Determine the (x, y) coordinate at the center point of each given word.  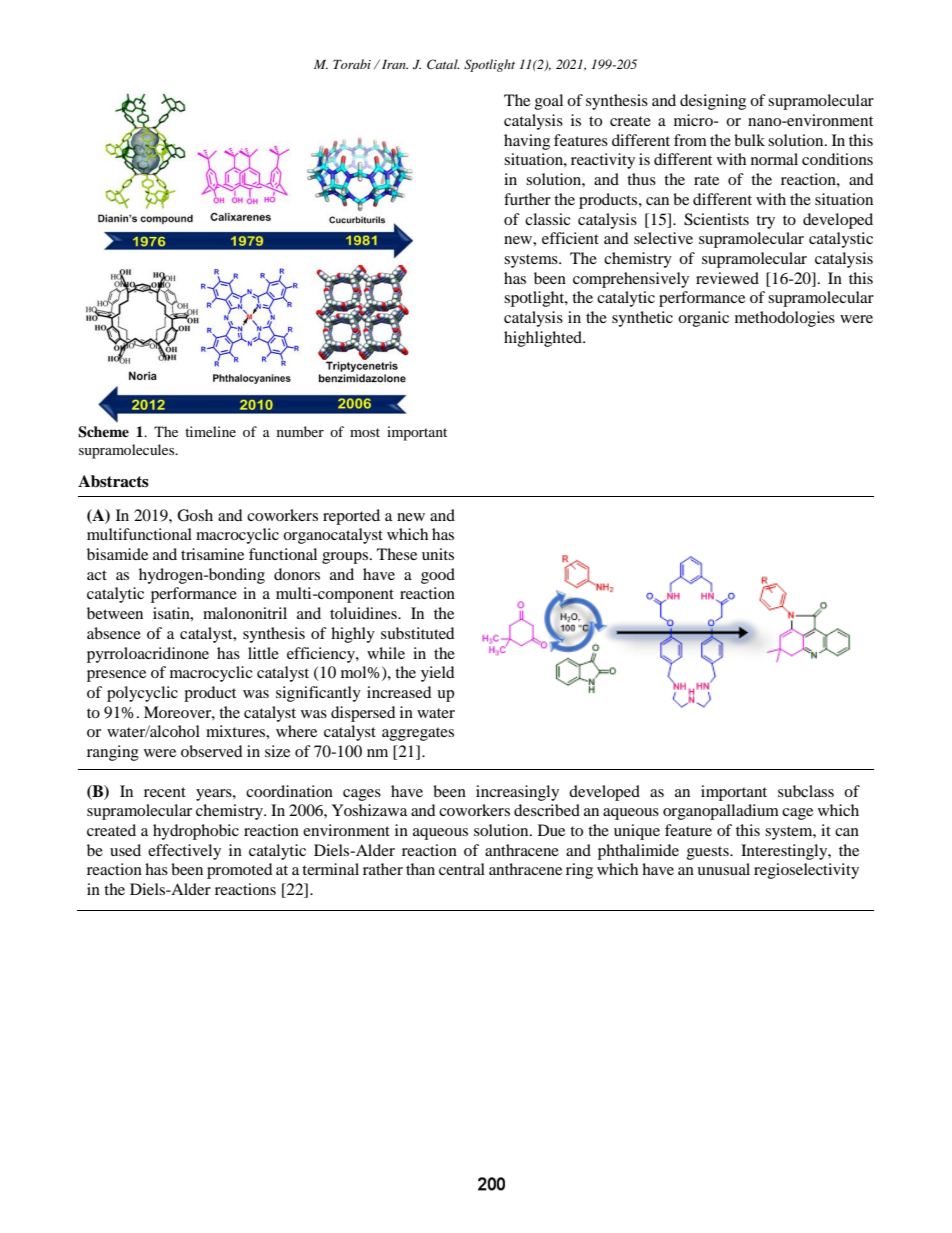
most (365, 432)
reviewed (727, 278)
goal (549, 102)
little (263, 653)
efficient (570, 238)
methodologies (785, 319)
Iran (395, 64)
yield (438, 674)
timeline (210, 431)
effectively (184, 852)
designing (713, 102)
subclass (806, 791)
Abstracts (113, 481)
